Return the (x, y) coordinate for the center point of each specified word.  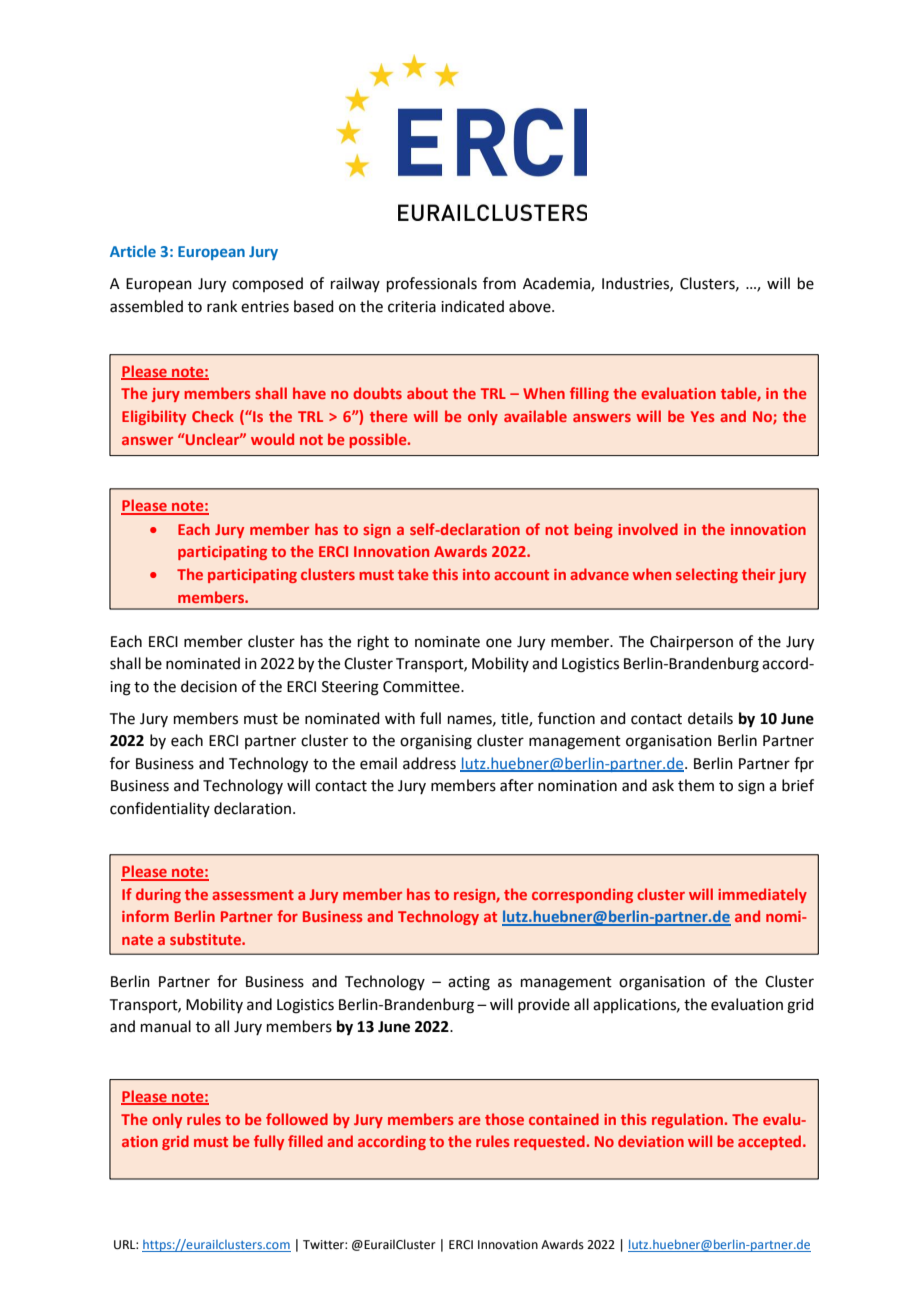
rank (222, 306)
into (476, 574)
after (517, 785)
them (696, 785)
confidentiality (160, 809)
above (531, 306)
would (272, 439)
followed (297, 1119)
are (469, 1121)
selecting (707, 575)
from (499, 283)
